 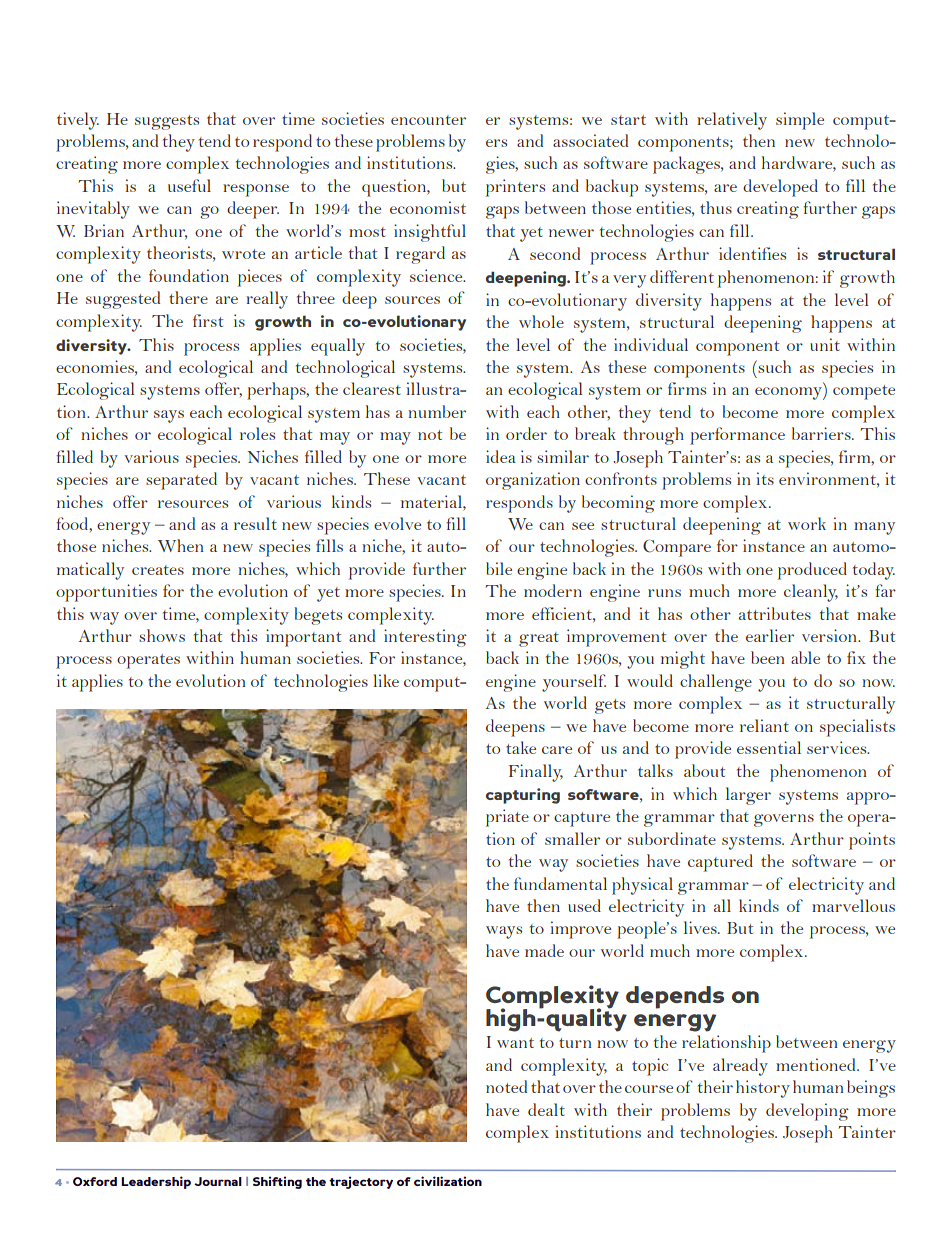 I want to click on simple, so click(x=800, y=121).
